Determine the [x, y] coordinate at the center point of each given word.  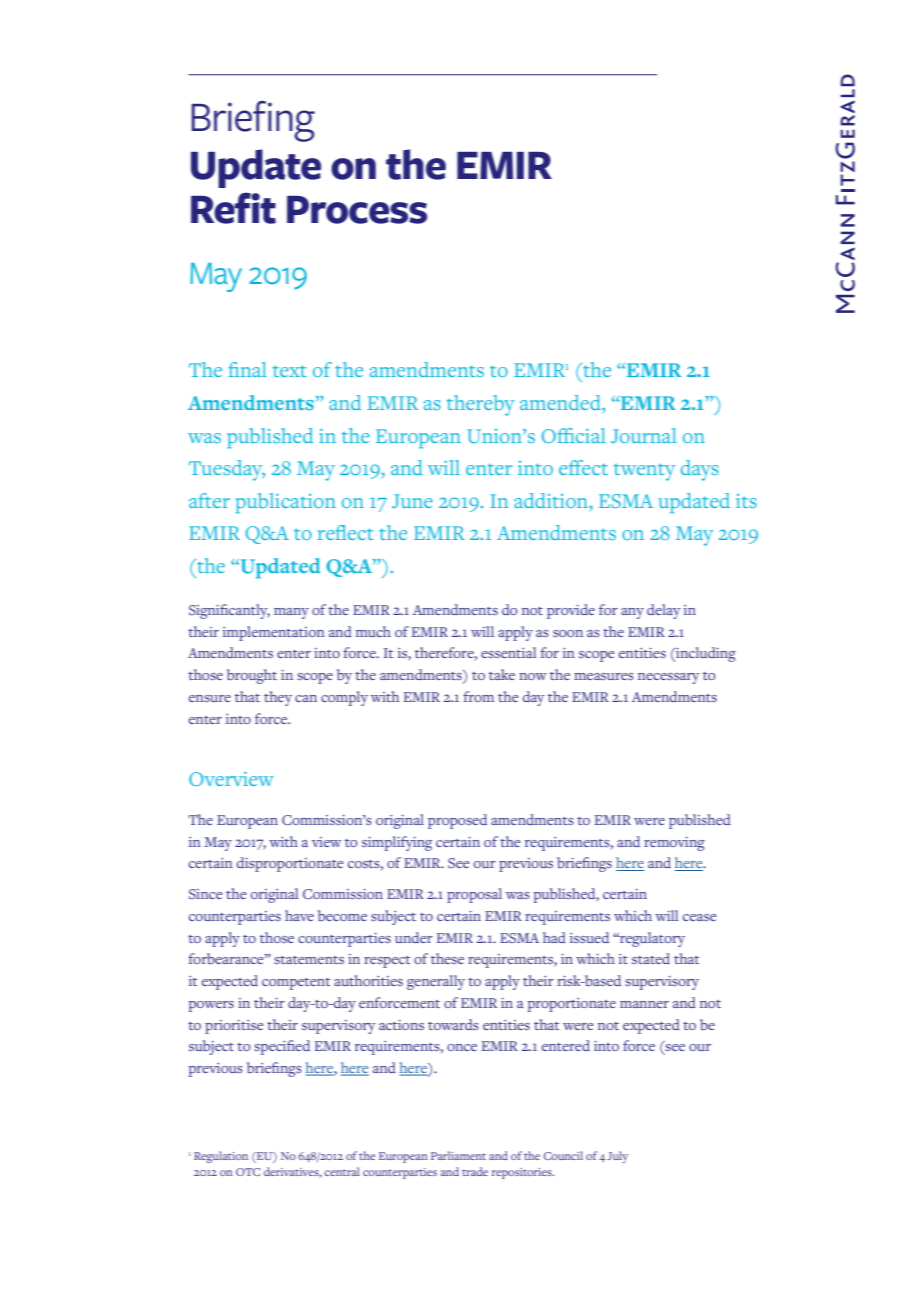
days [700, 470]
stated [651, 958]
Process [357, 210]
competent [296, 984]
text [290, 371]
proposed [457, 821]
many [291, 613]
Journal [644, 435]
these [447, 958]
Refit [233, 208]
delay [663, 611]
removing [674, 844]
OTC [248, 1172]
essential [508, 652]
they [278, 698]
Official [574, 435]
